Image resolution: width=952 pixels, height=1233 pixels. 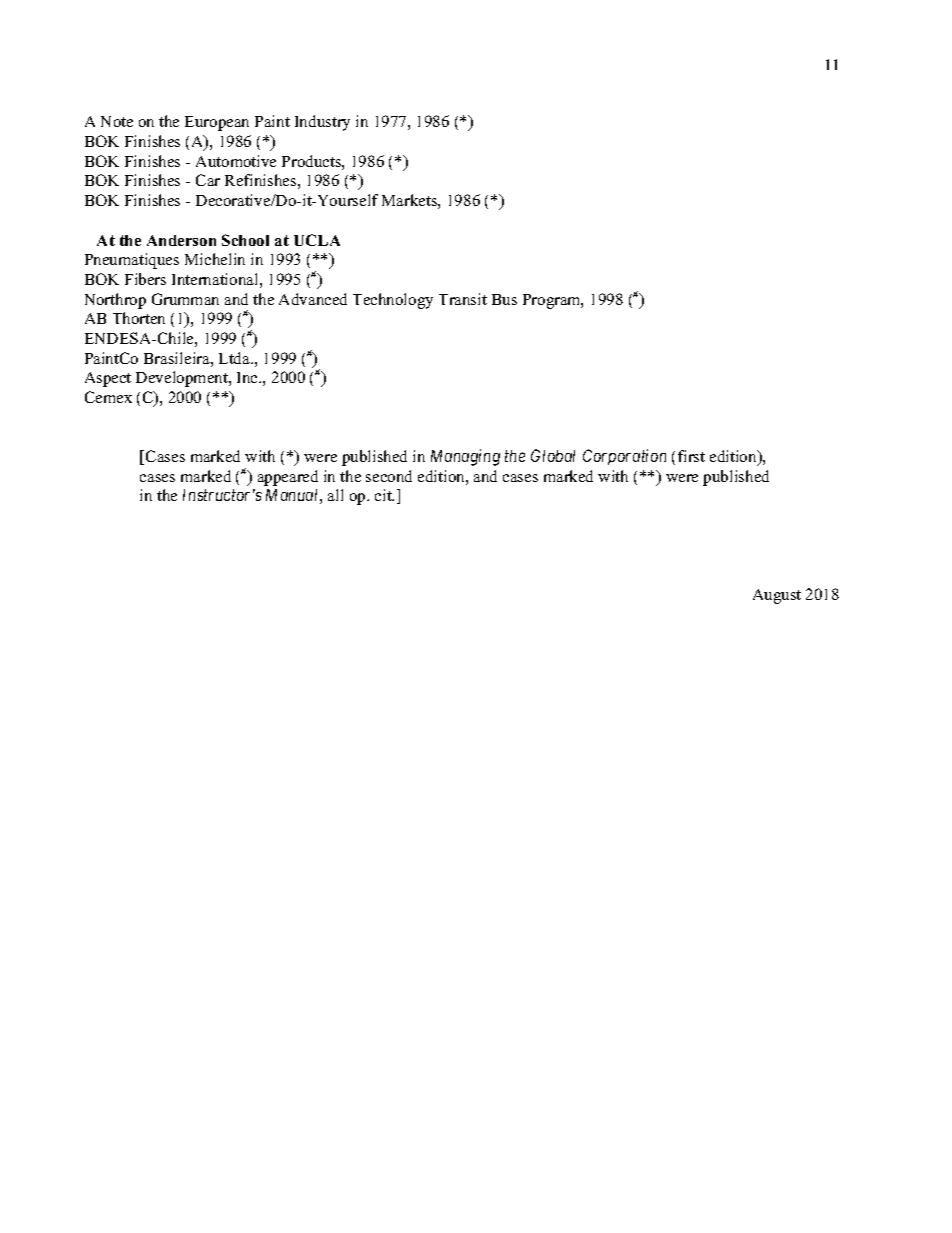 What do you see at coordinates (236, 161) in the page?
I see `Automotive` at bounding box center [236, 161].
